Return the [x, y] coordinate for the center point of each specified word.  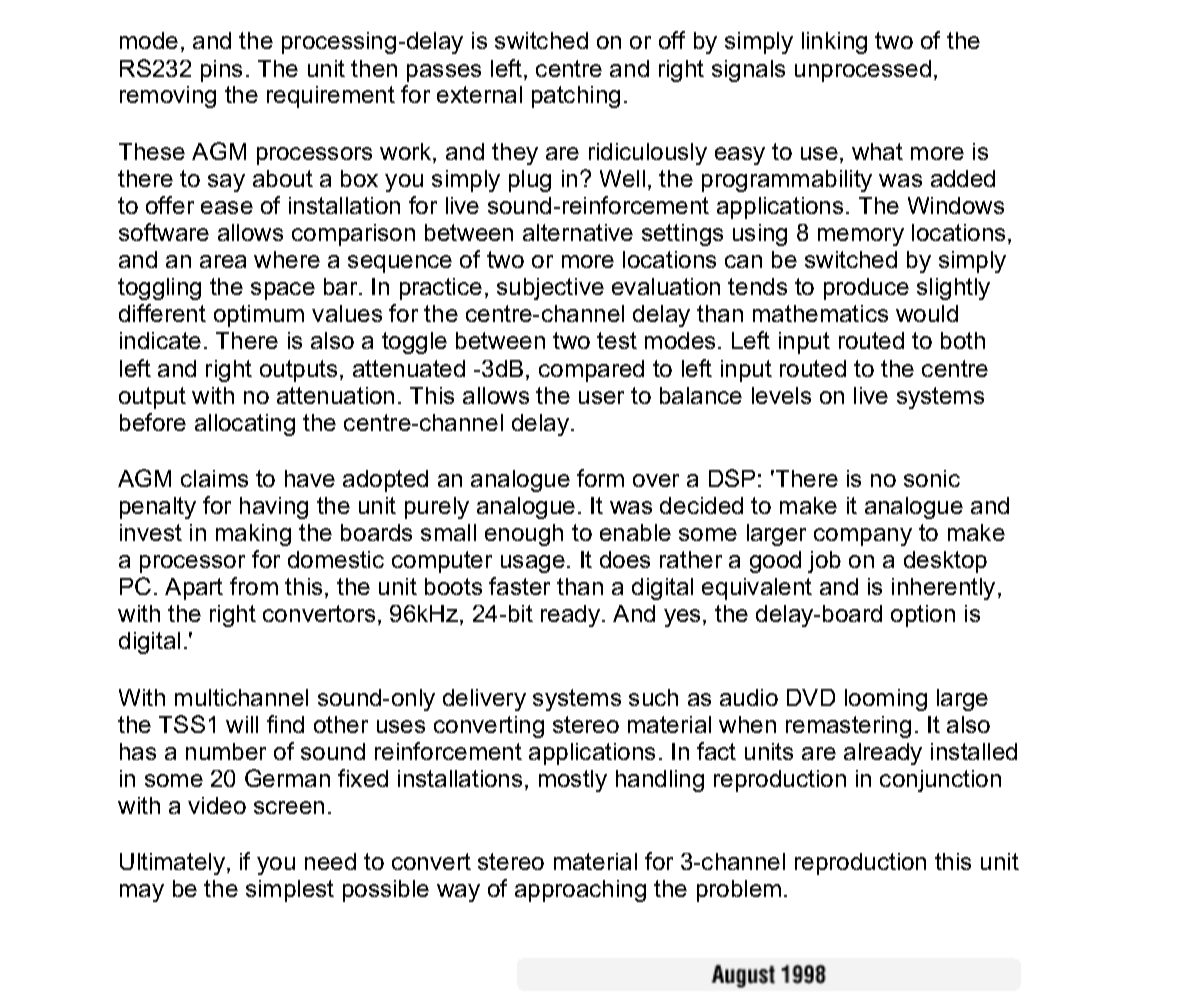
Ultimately [172, 864]
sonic [932, 478]
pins [221, 71]
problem [739, 891]
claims [214, 478]
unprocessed [863, 71]
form [600, 478]
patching [576, 97]
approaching [580, 891]
